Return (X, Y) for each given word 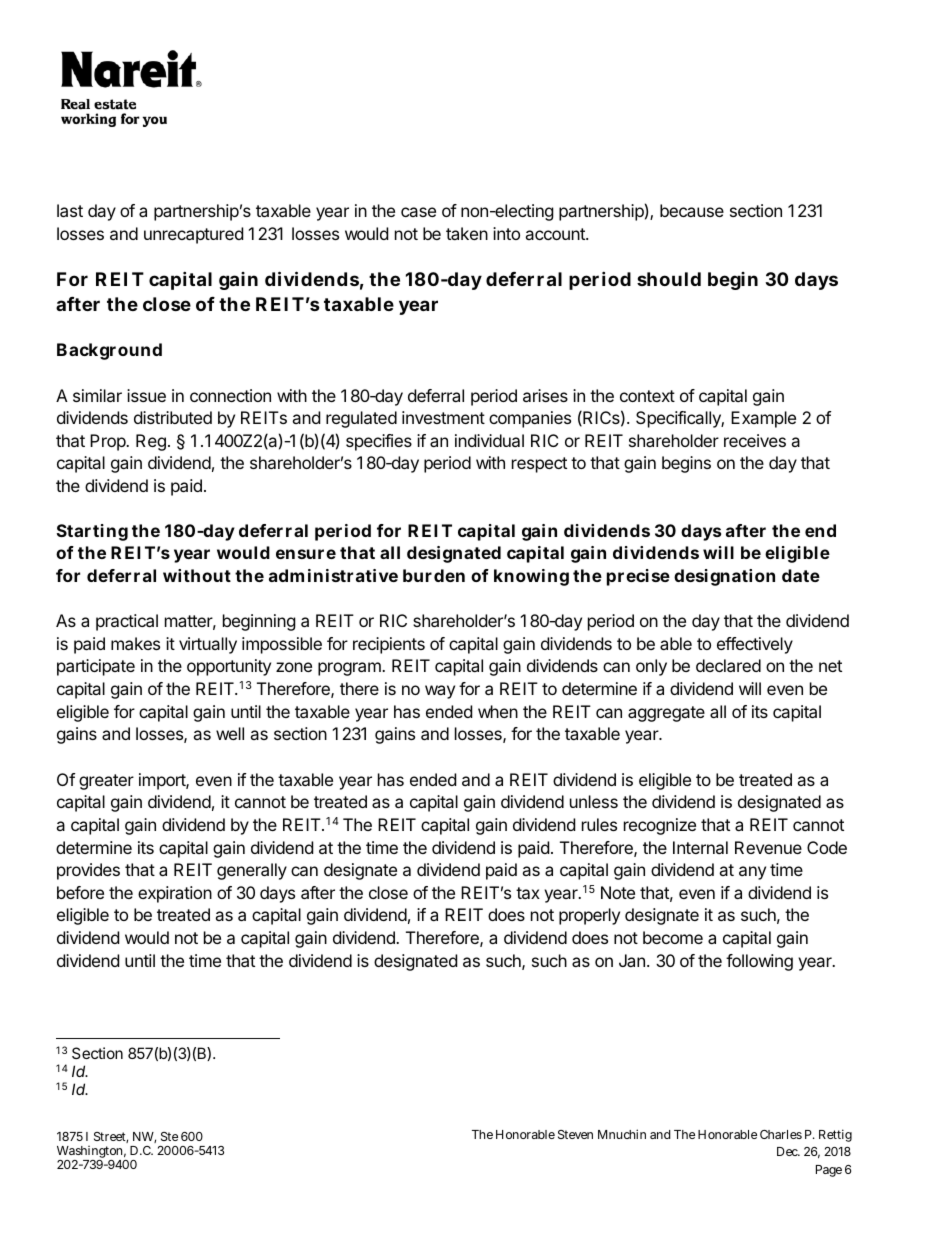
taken (467, 233)
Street (111, 1137)
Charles (781, 1134)
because (692, 210)
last (70, 210)
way (440, 692)
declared (728, 665)
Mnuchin (622, 1134)
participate (96, 667)
